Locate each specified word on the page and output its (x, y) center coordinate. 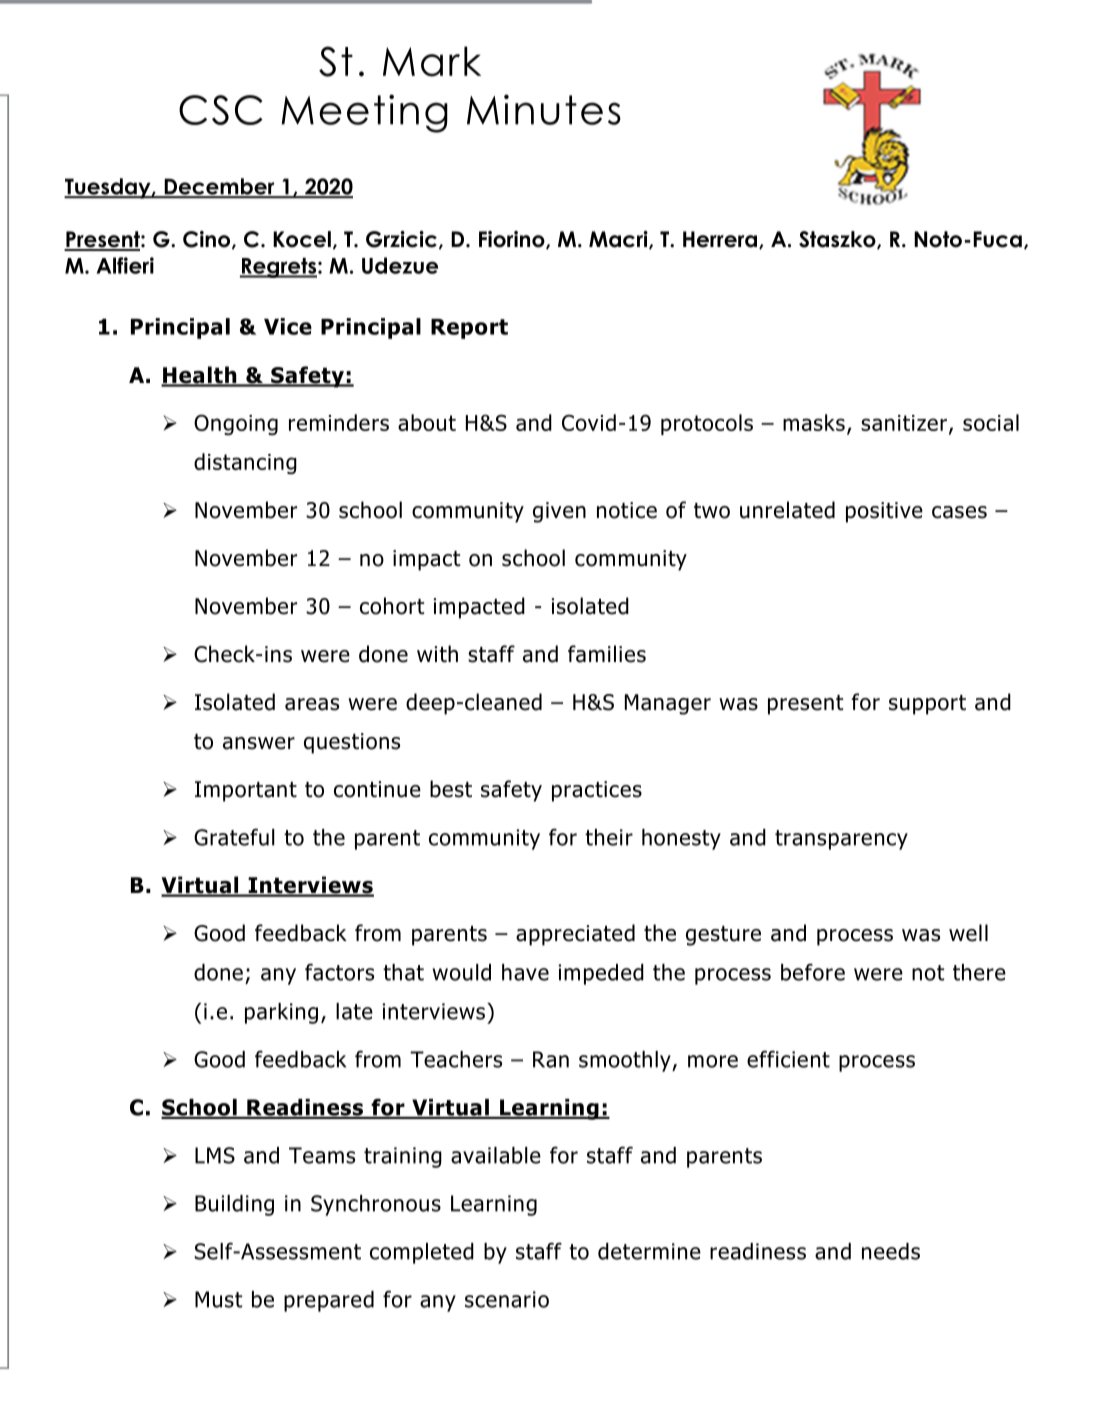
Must (218, 1299)
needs (891, 1251)
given (559, 512)
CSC (221, 110)
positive (884, 512)
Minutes (544, 109)
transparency (841, 840)
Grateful (234, 837)
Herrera (721, 240)
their (609, 837)
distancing (245, 463)
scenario (507, 1299)
